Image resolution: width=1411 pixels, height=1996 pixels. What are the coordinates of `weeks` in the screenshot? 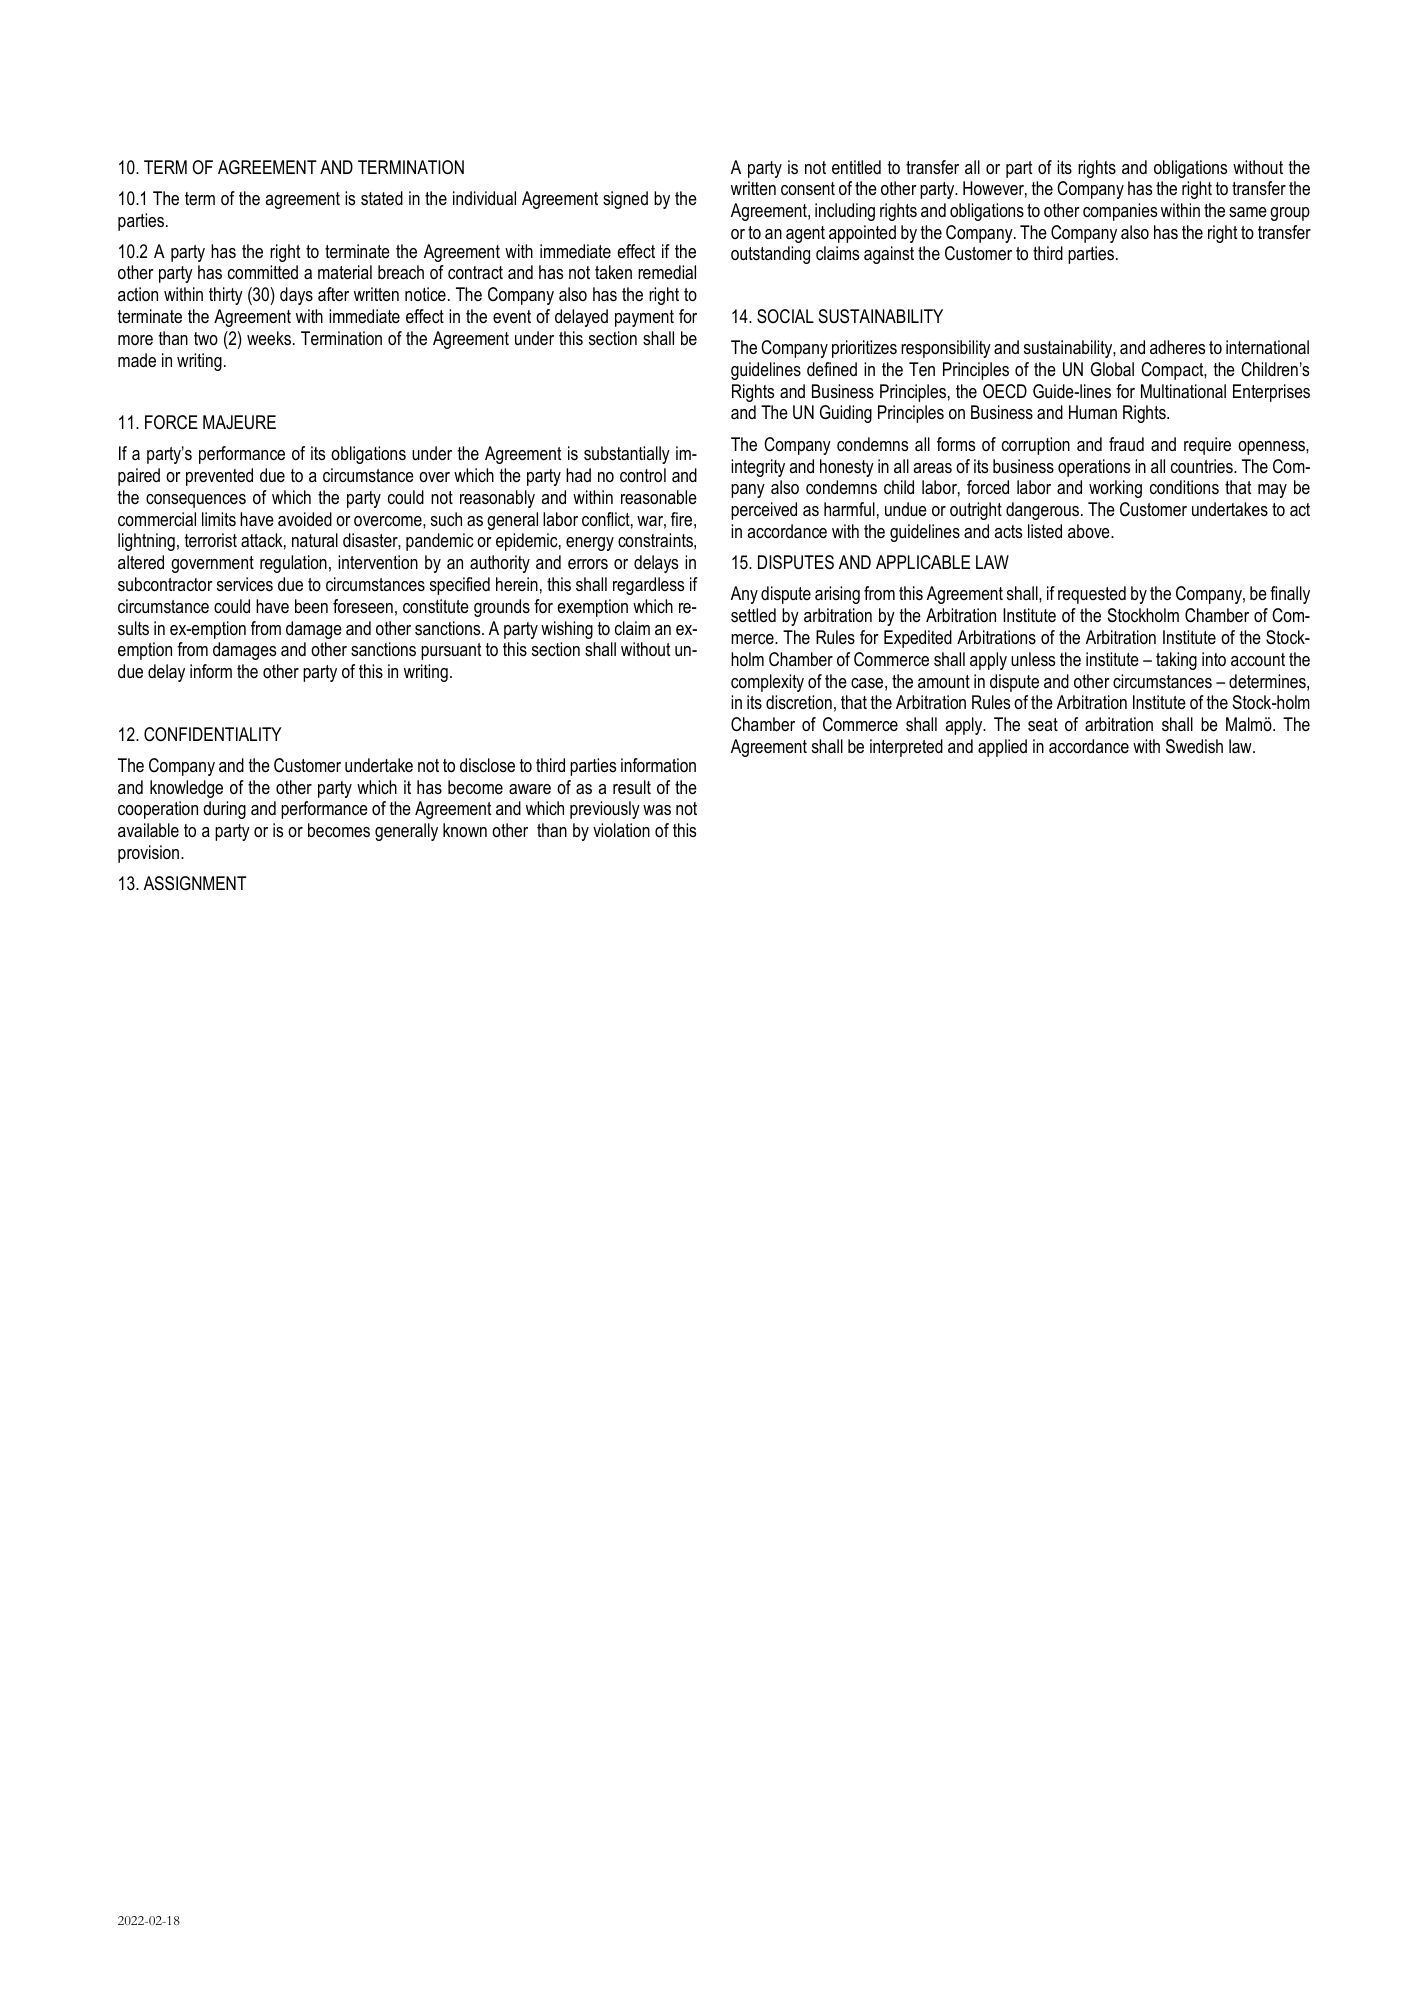 It's located at (270, 338).
